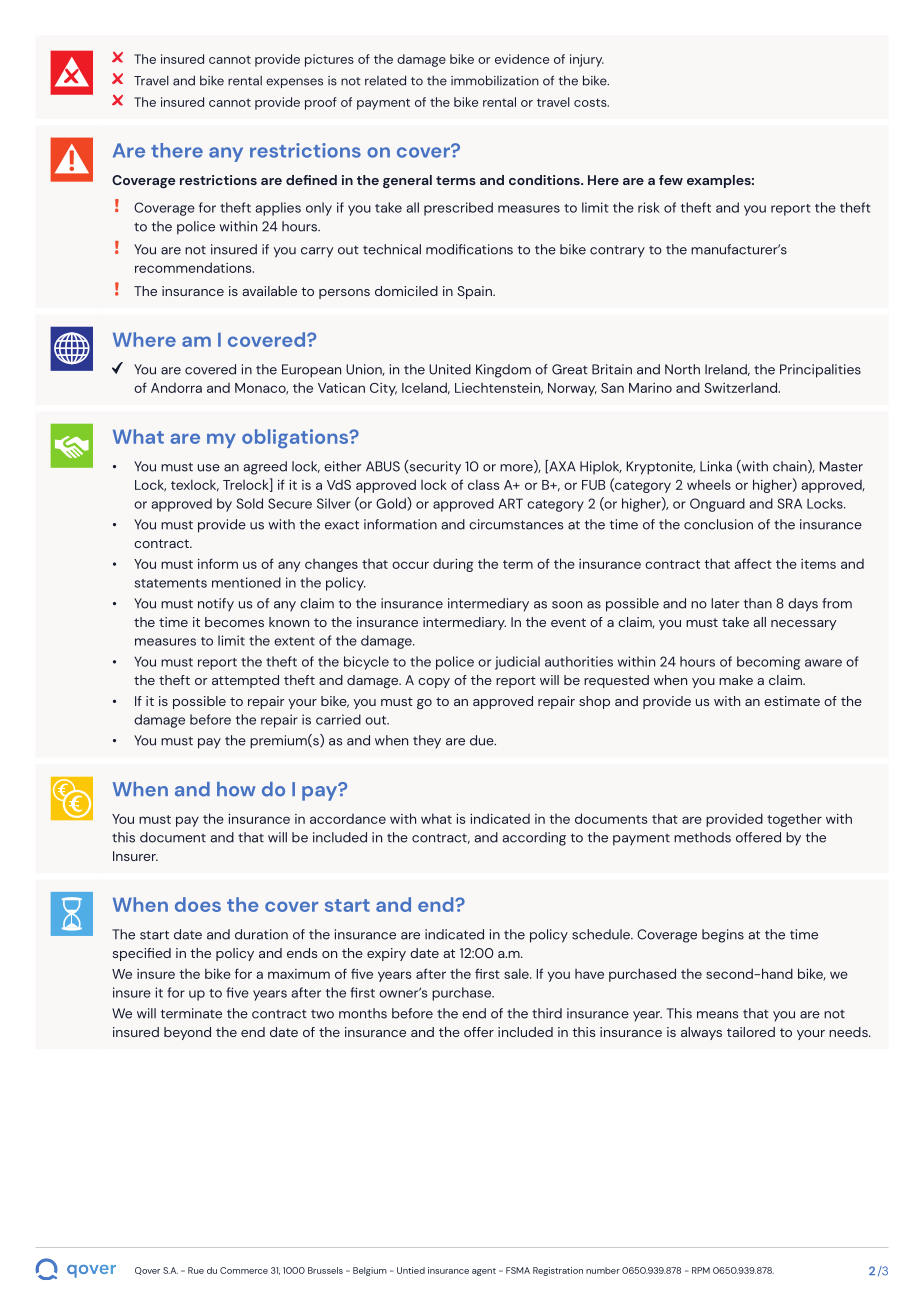 Image resolution: width=924 pixels, height=1308 pixels. What do you see at coordinates (768, 663) in the screenshot?
I see `becoming` at bounding box center [768, 663].
